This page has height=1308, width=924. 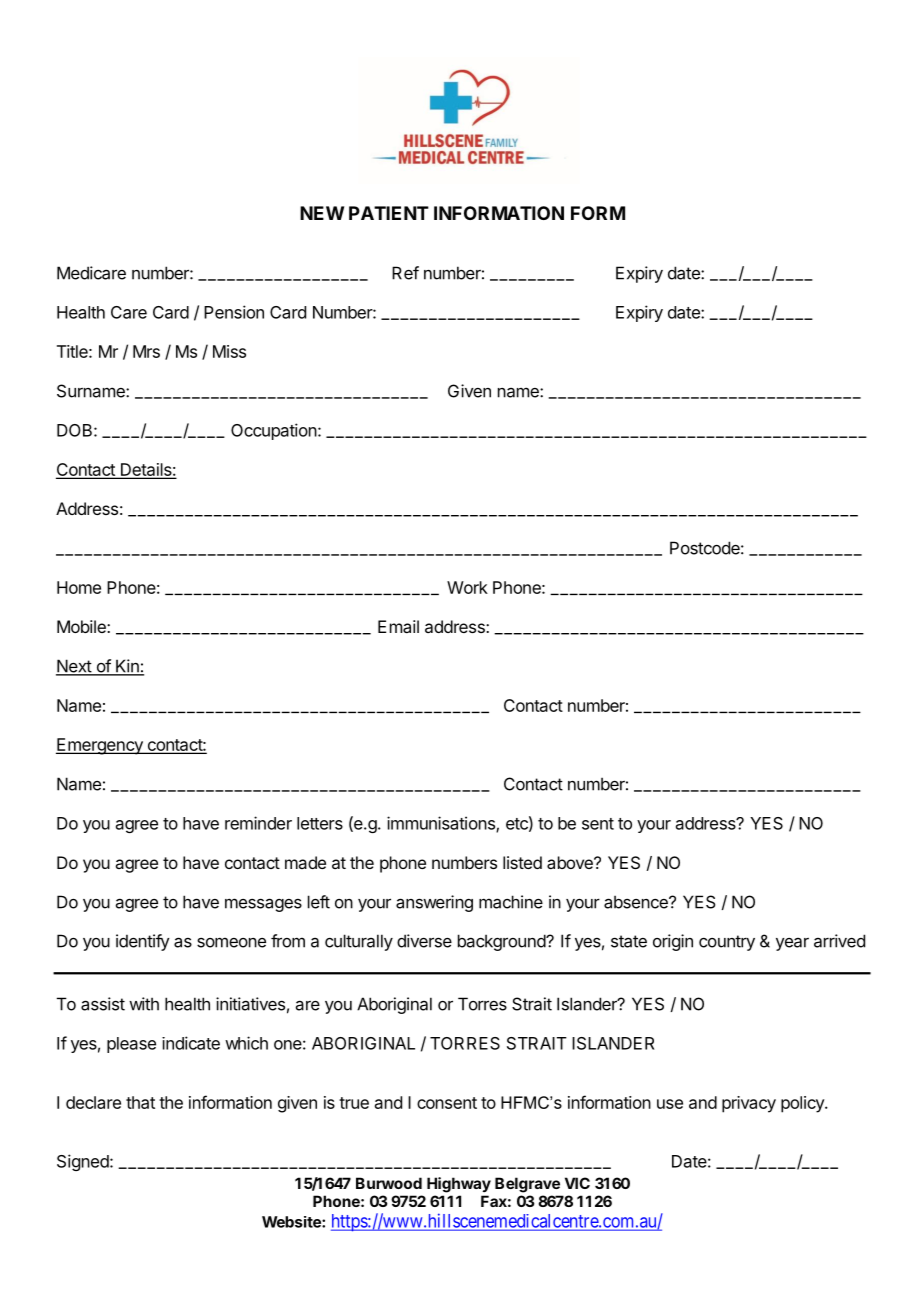 I want to click on Highway, so click(x=459, y=1185).
